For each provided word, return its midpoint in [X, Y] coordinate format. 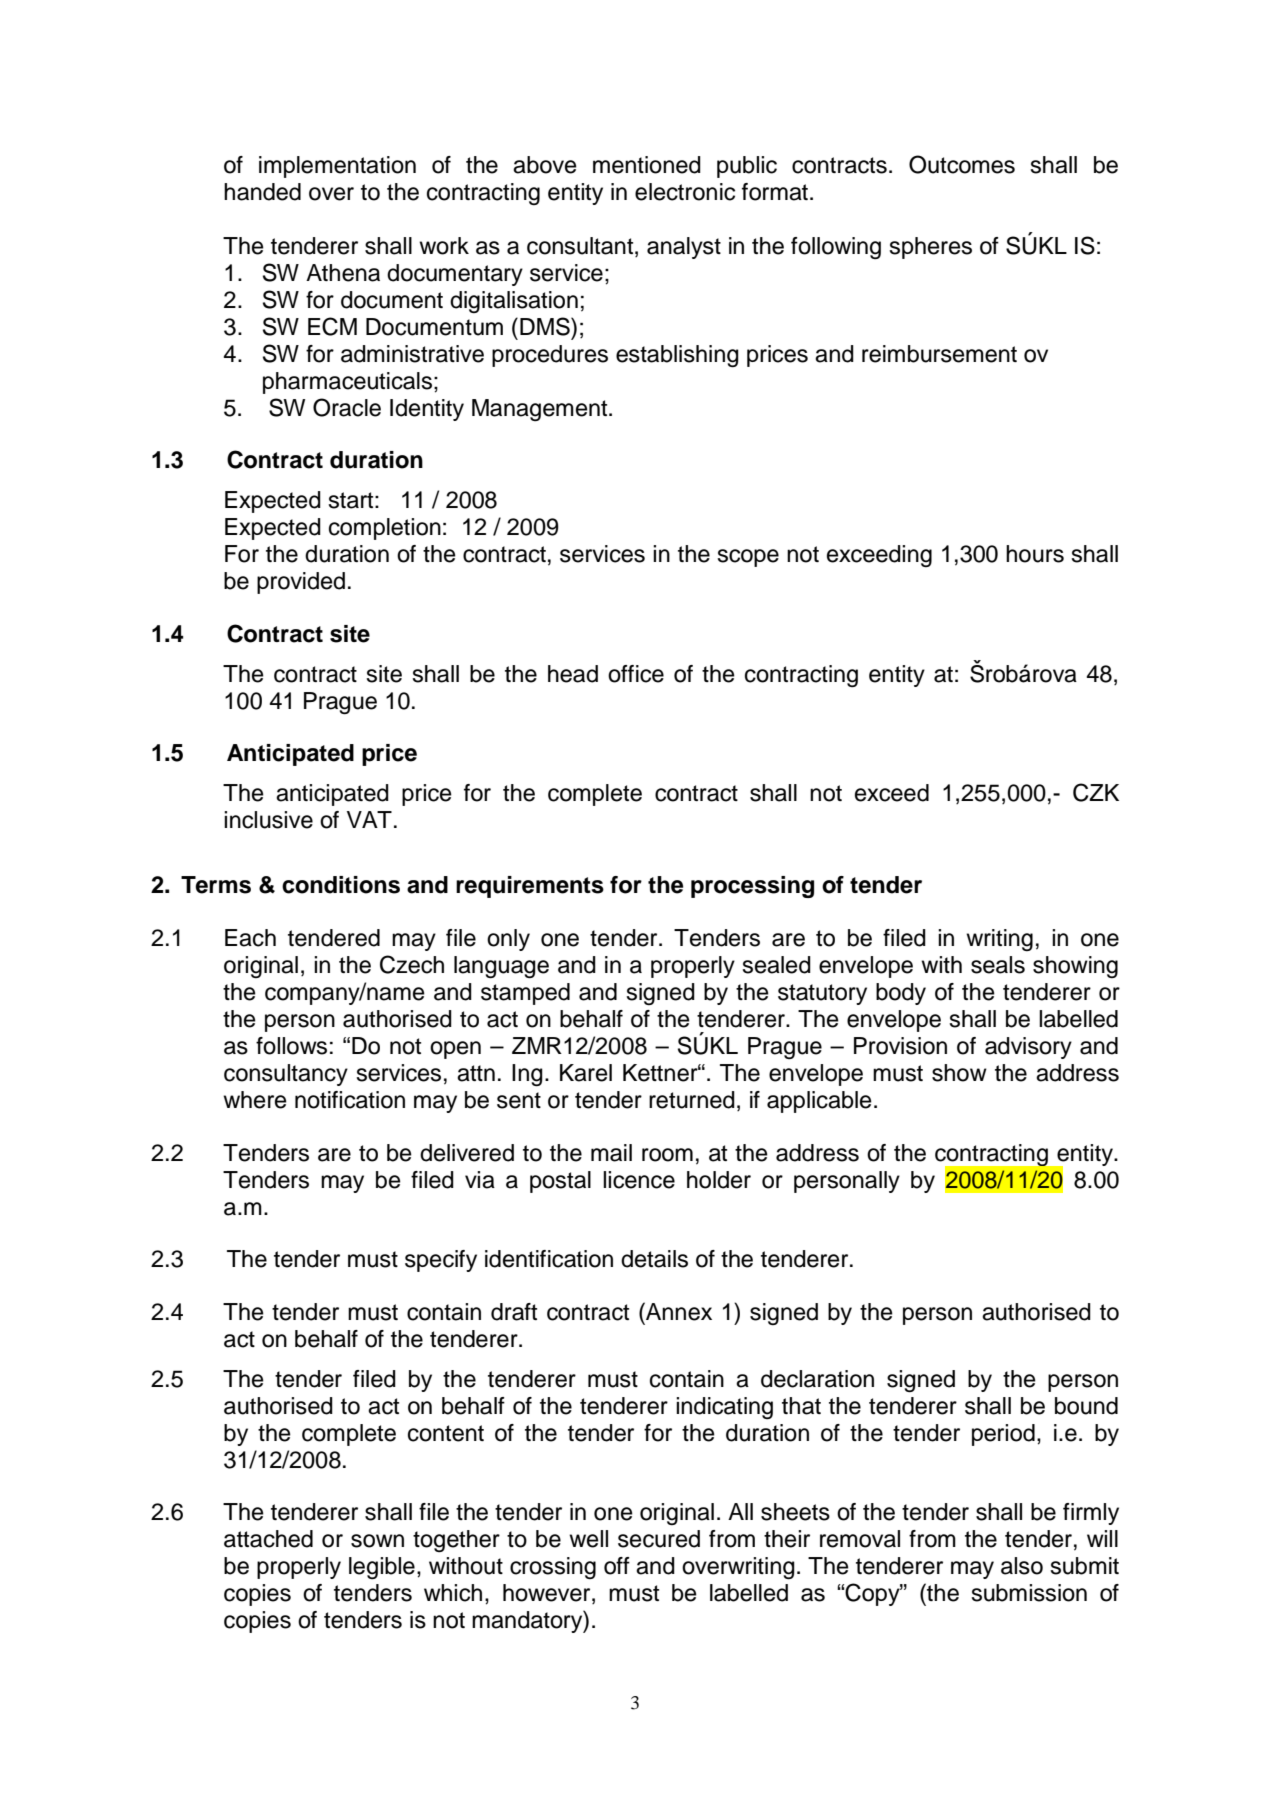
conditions [341, 885]
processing [752, 887]
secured [659, 1539]
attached [268, 1539]
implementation [337, 167]
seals [998, 965]
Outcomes [962, 164]
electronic [685, 192]
